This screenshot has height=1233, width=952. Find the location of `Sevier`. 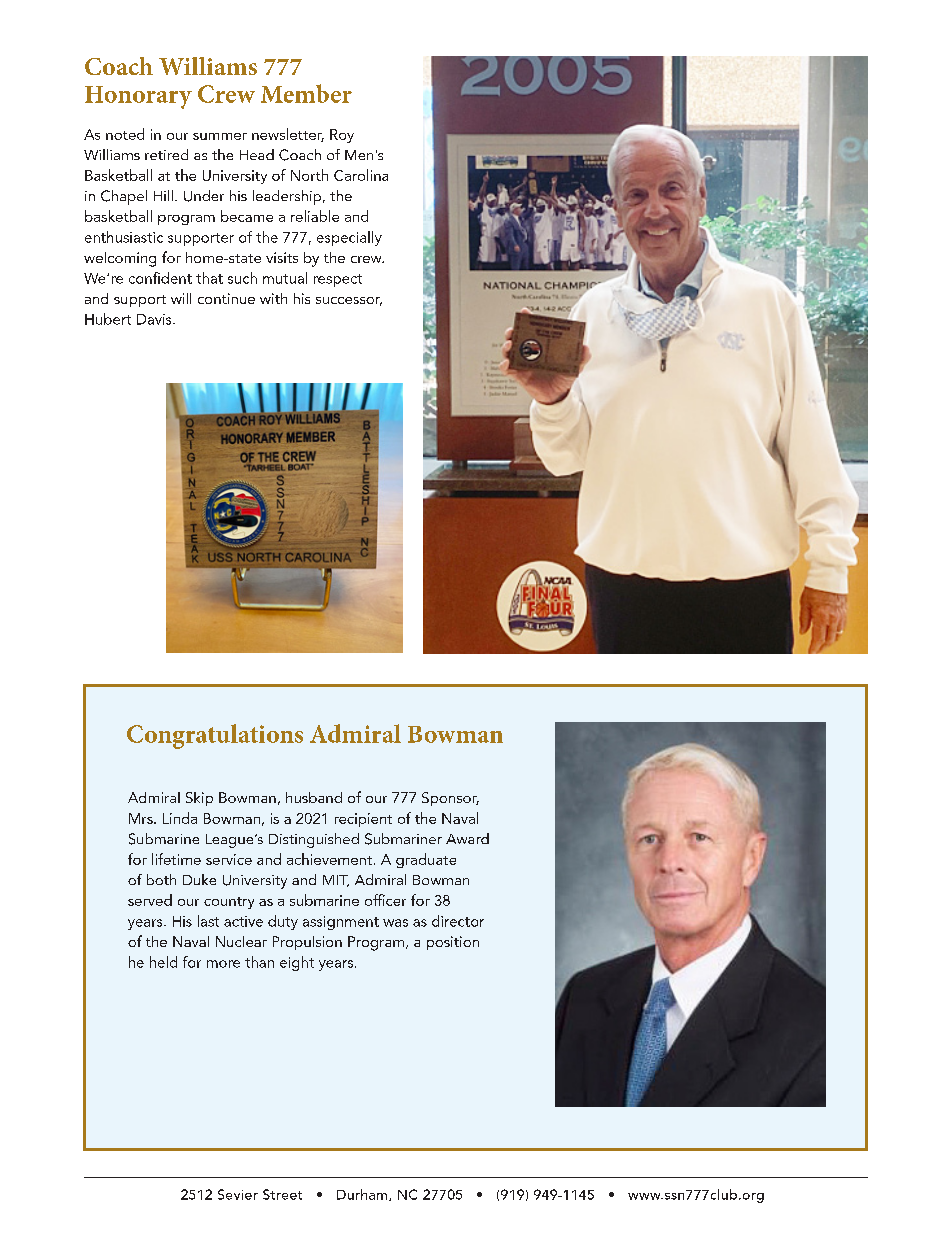

Sevier is located at coordinates (238, 1194).
